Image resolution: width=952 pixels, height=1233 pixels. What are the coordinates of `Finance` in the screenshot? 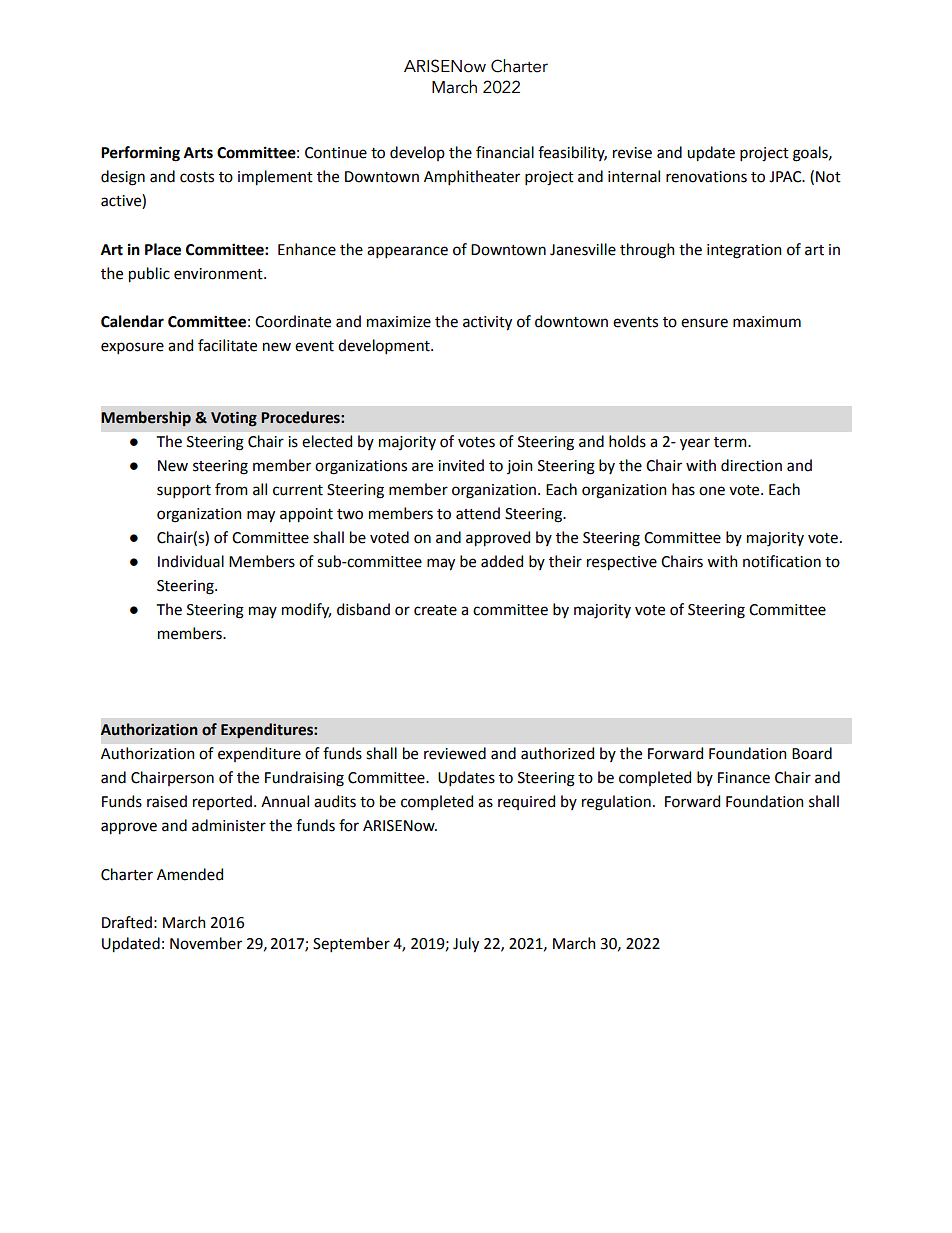 It's located at (744, 778).
